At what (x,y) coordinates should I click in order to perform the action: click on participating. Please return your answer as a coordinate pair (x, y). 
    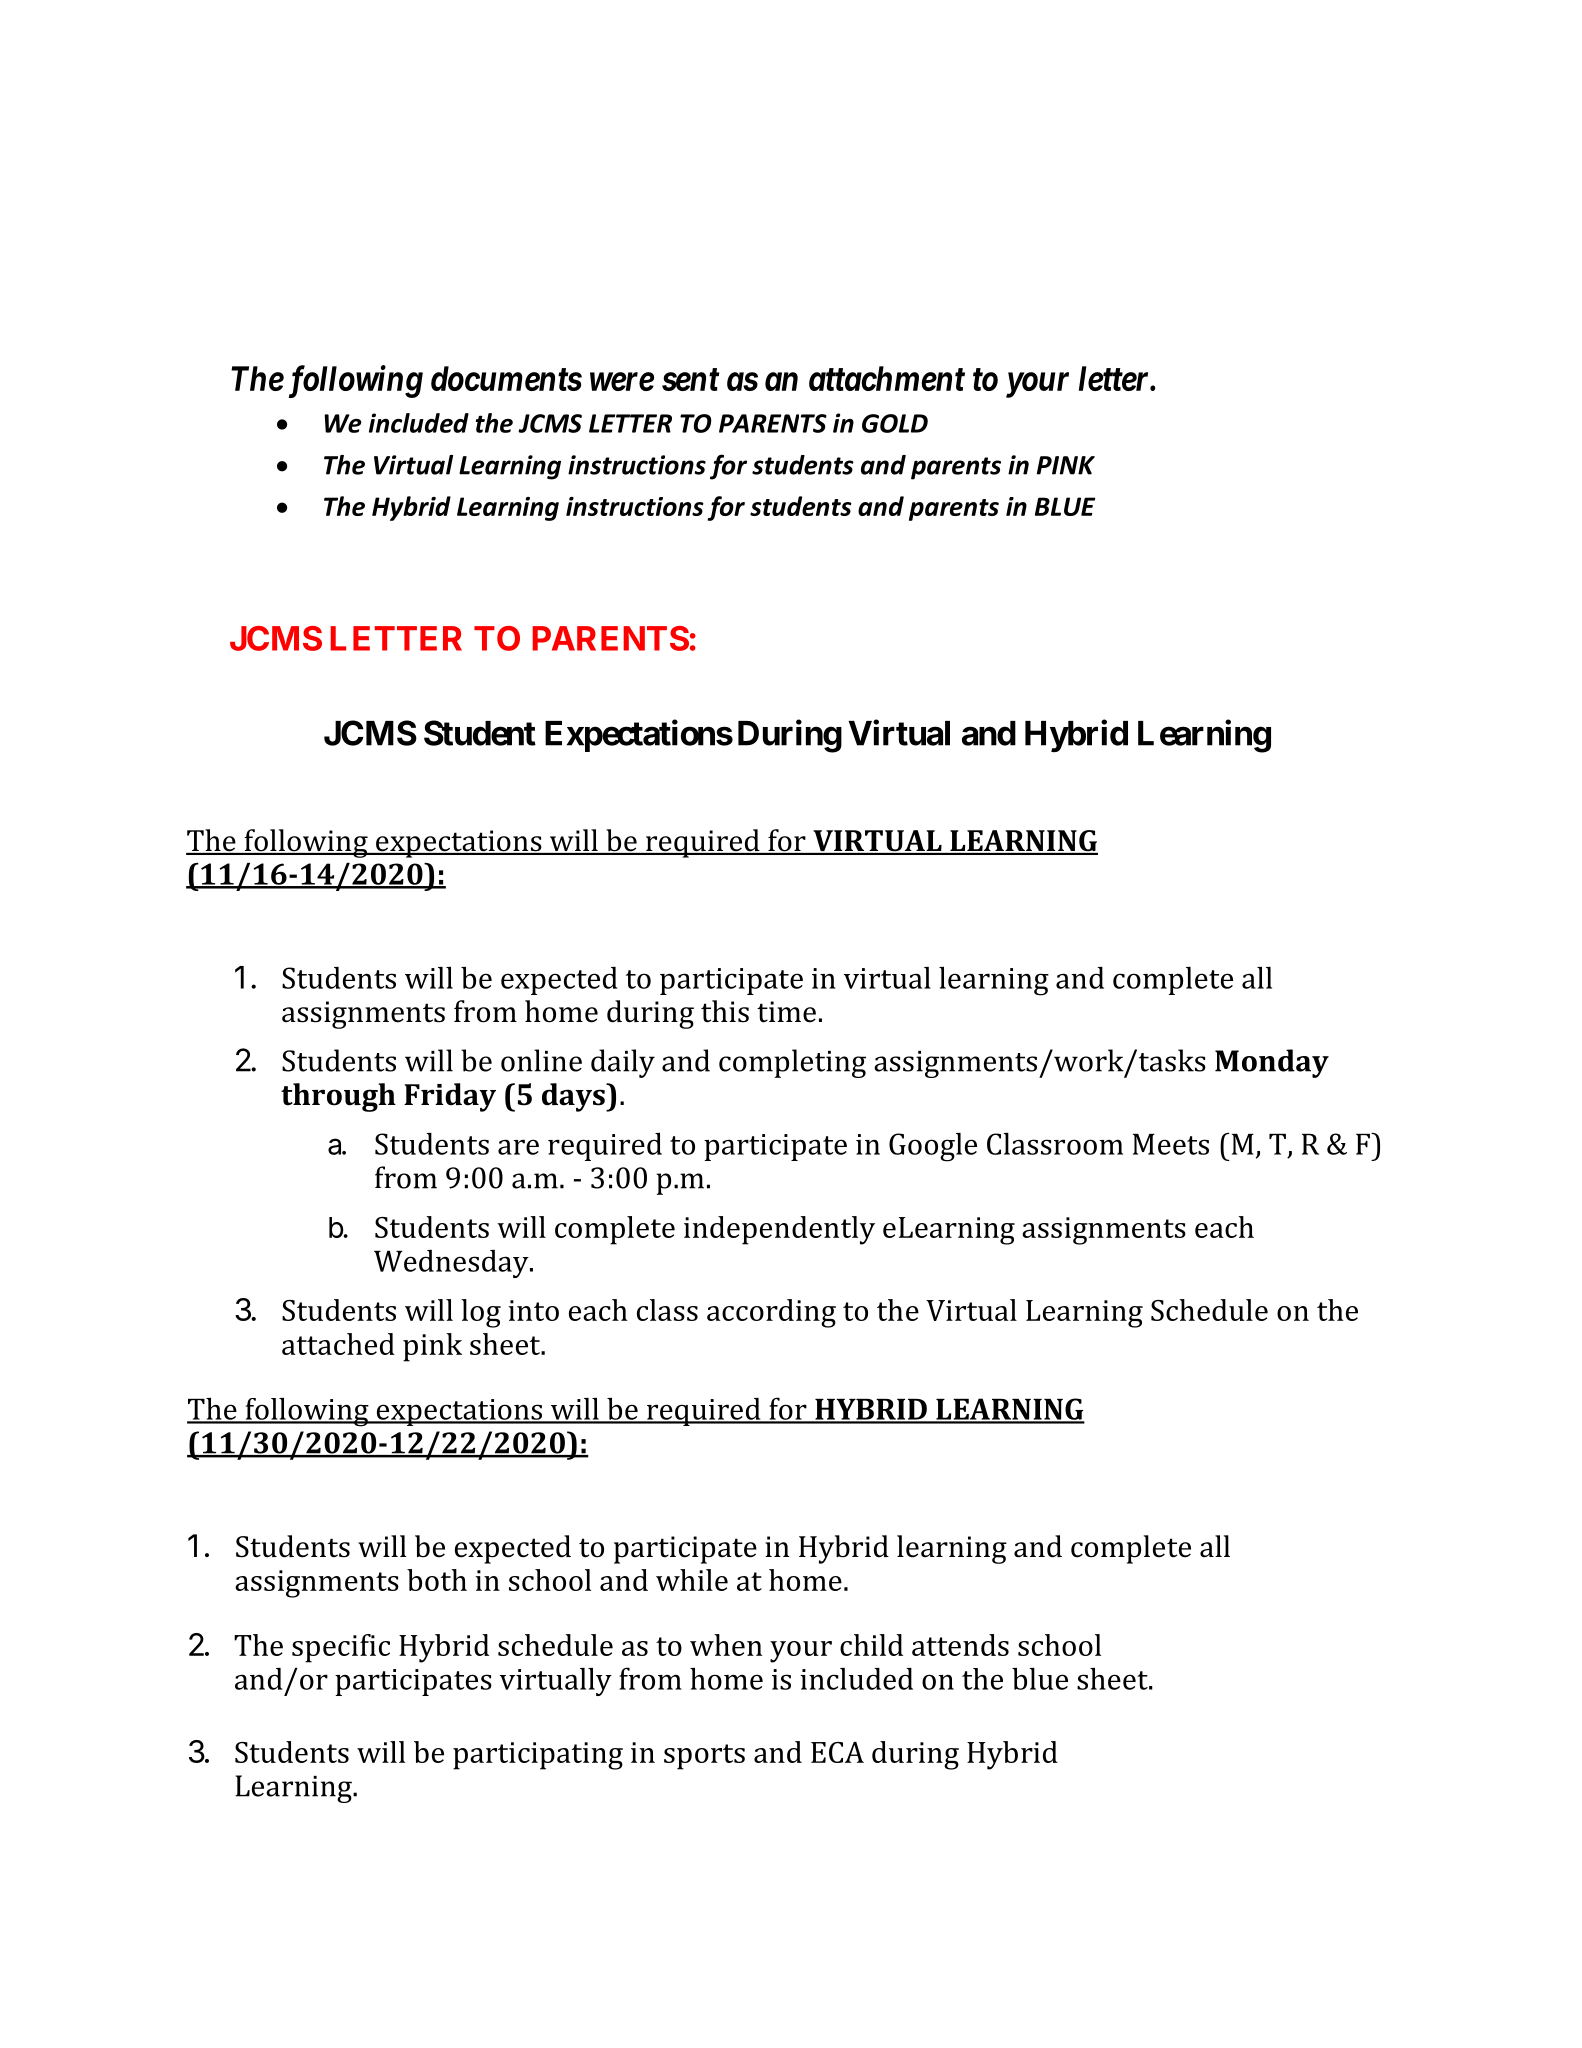
    Looking at the image, I should click on (538, 1756).
